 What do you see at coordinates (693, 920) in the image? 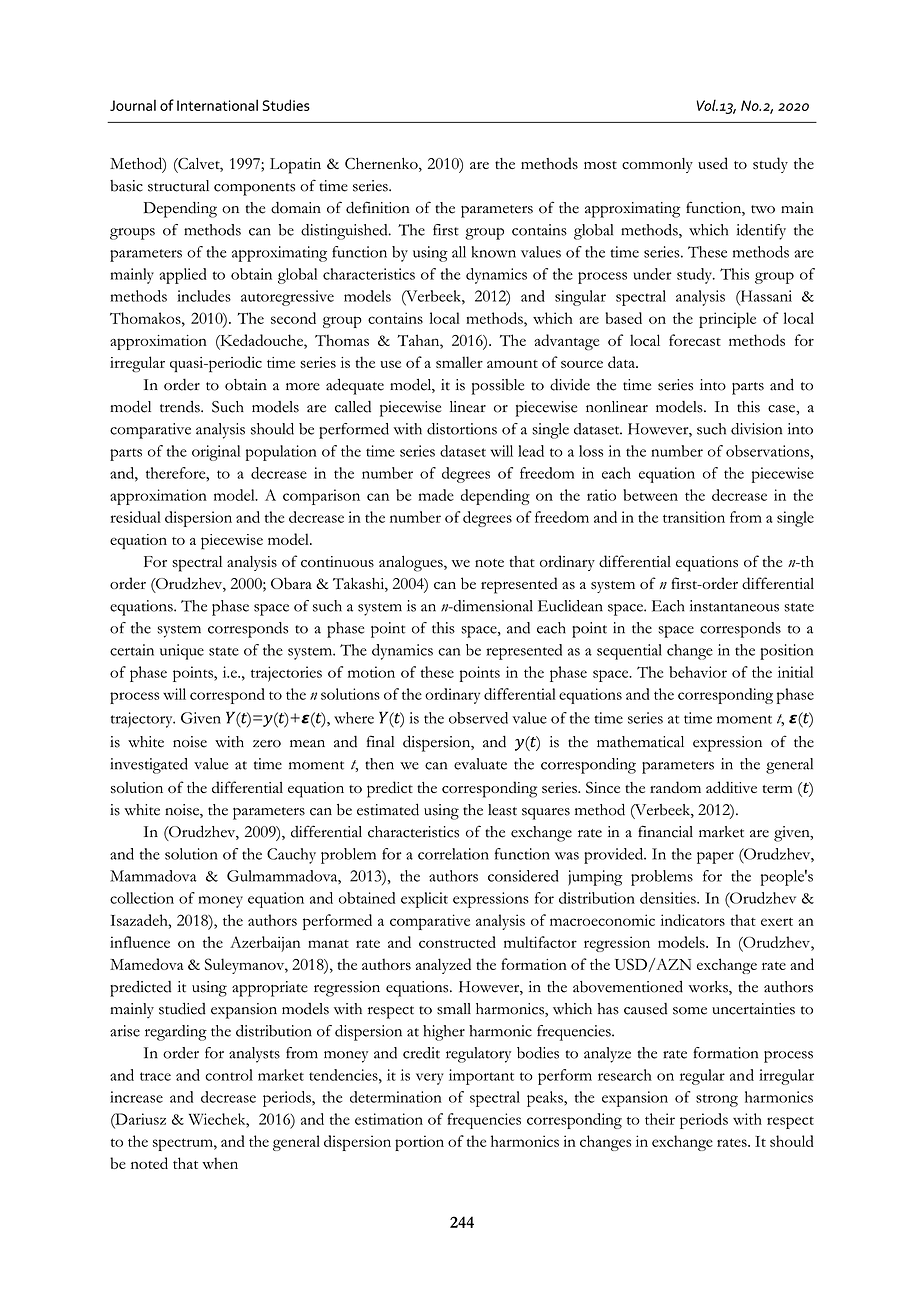
I see `indicators` at bounding box center [693, 920].
